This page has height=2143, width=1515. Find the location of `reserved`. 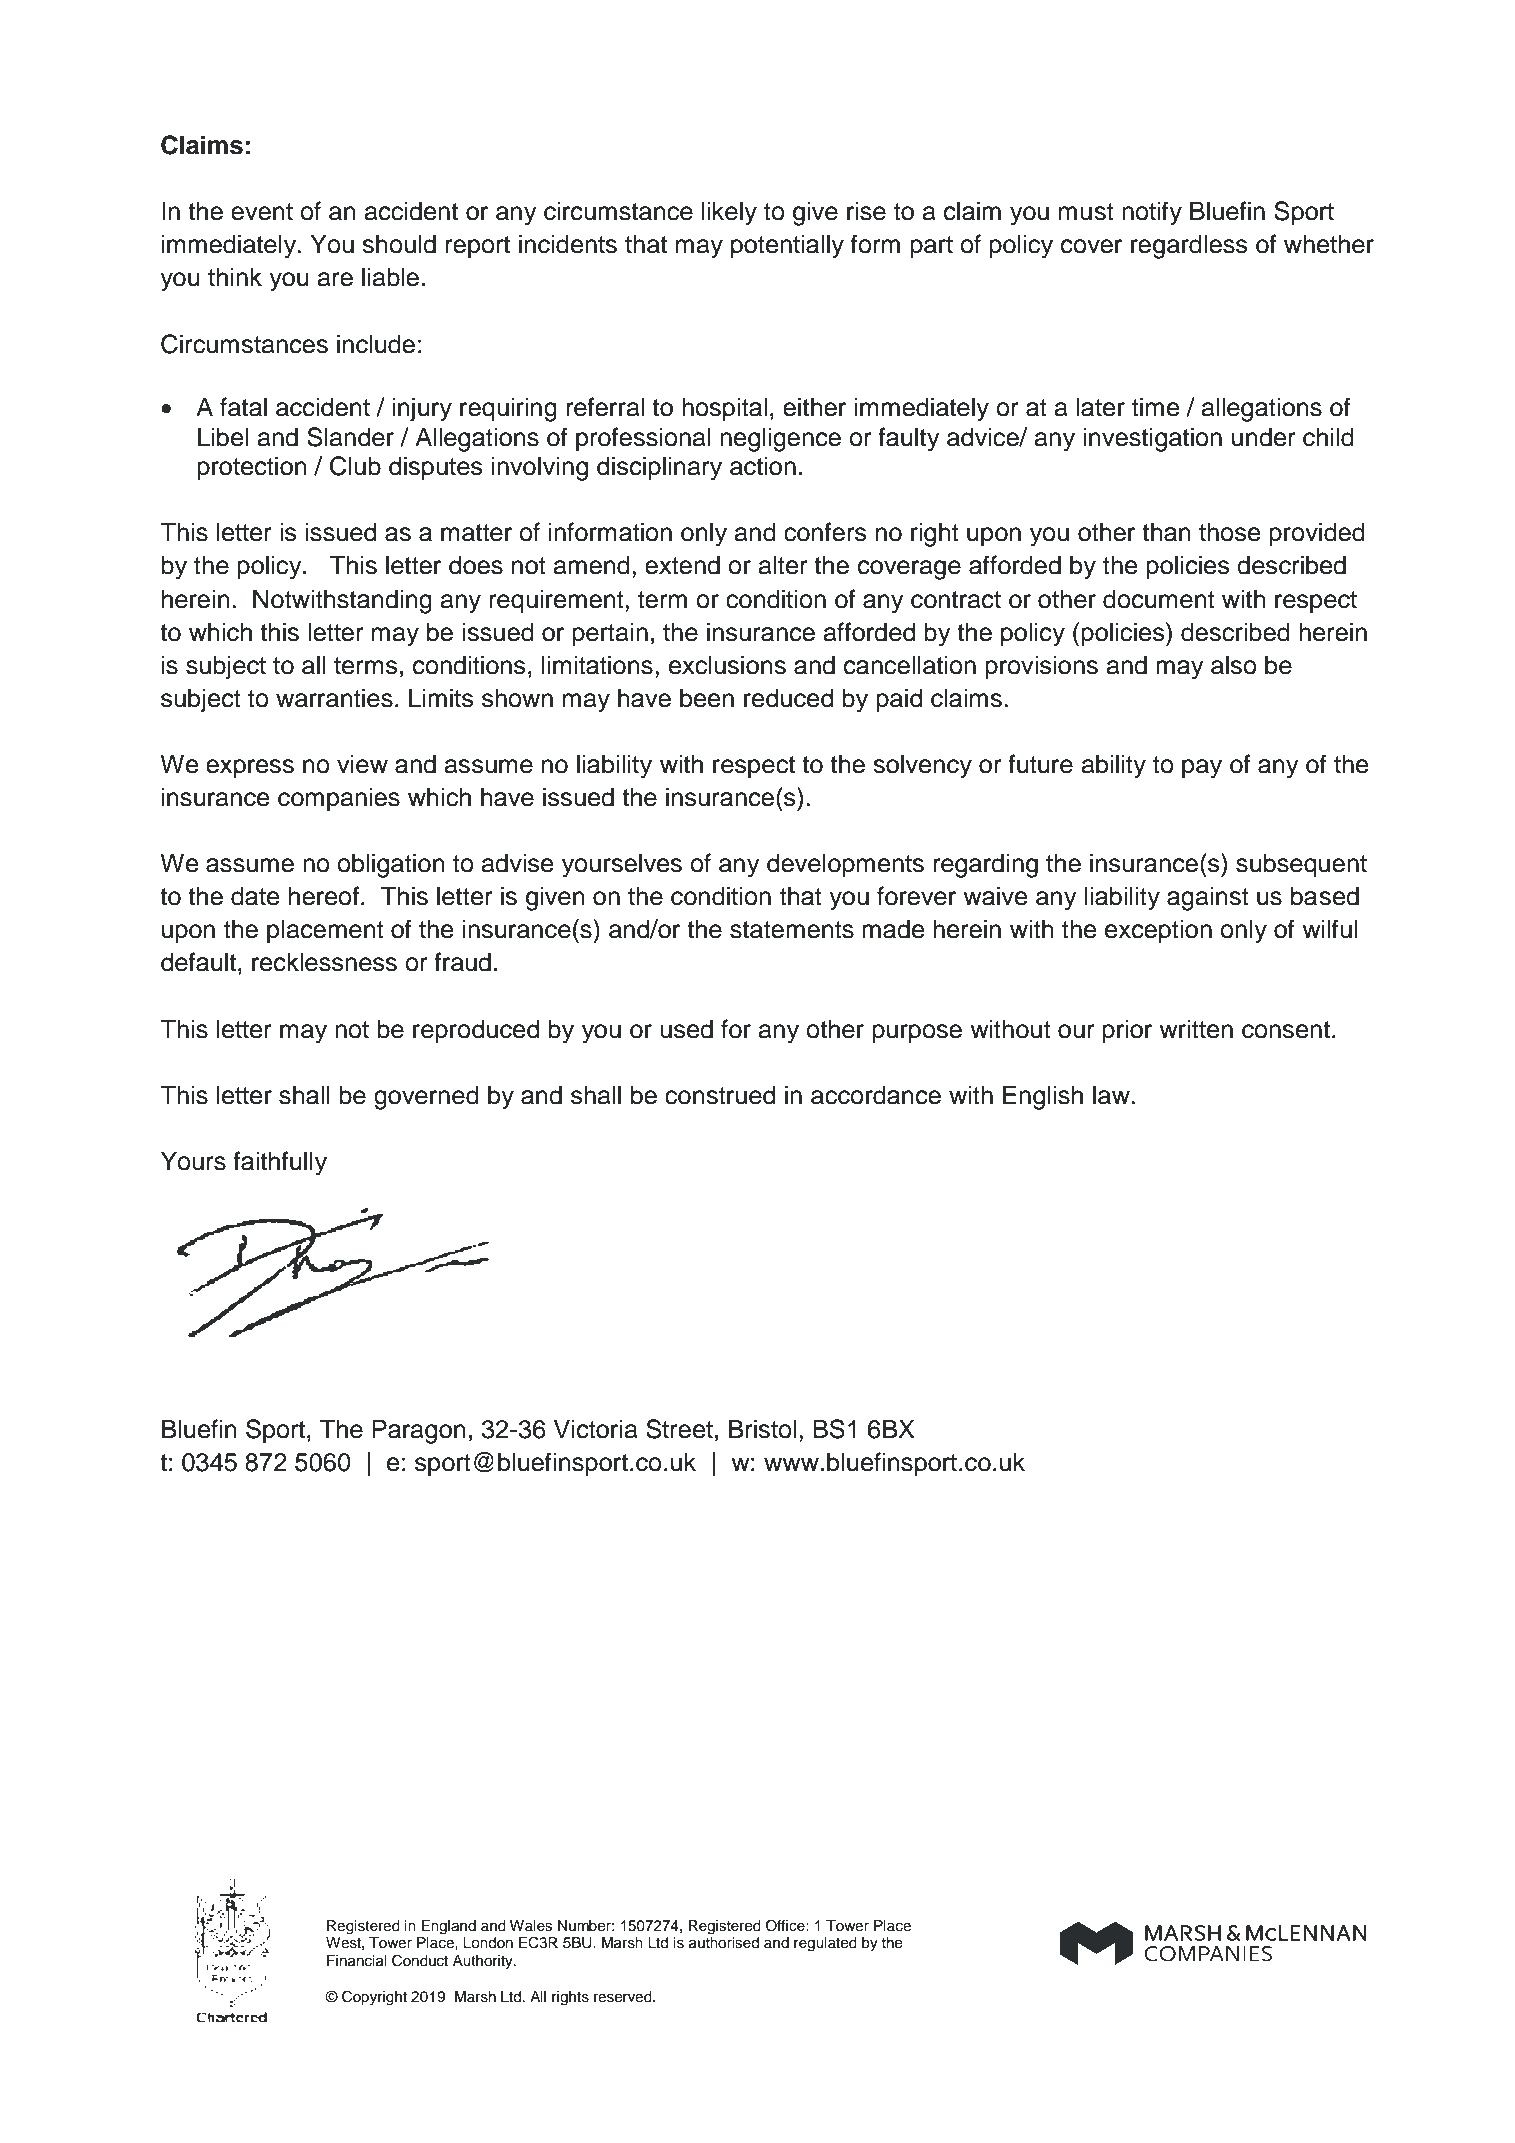

reserved is located at coordinates (624, 1997).
